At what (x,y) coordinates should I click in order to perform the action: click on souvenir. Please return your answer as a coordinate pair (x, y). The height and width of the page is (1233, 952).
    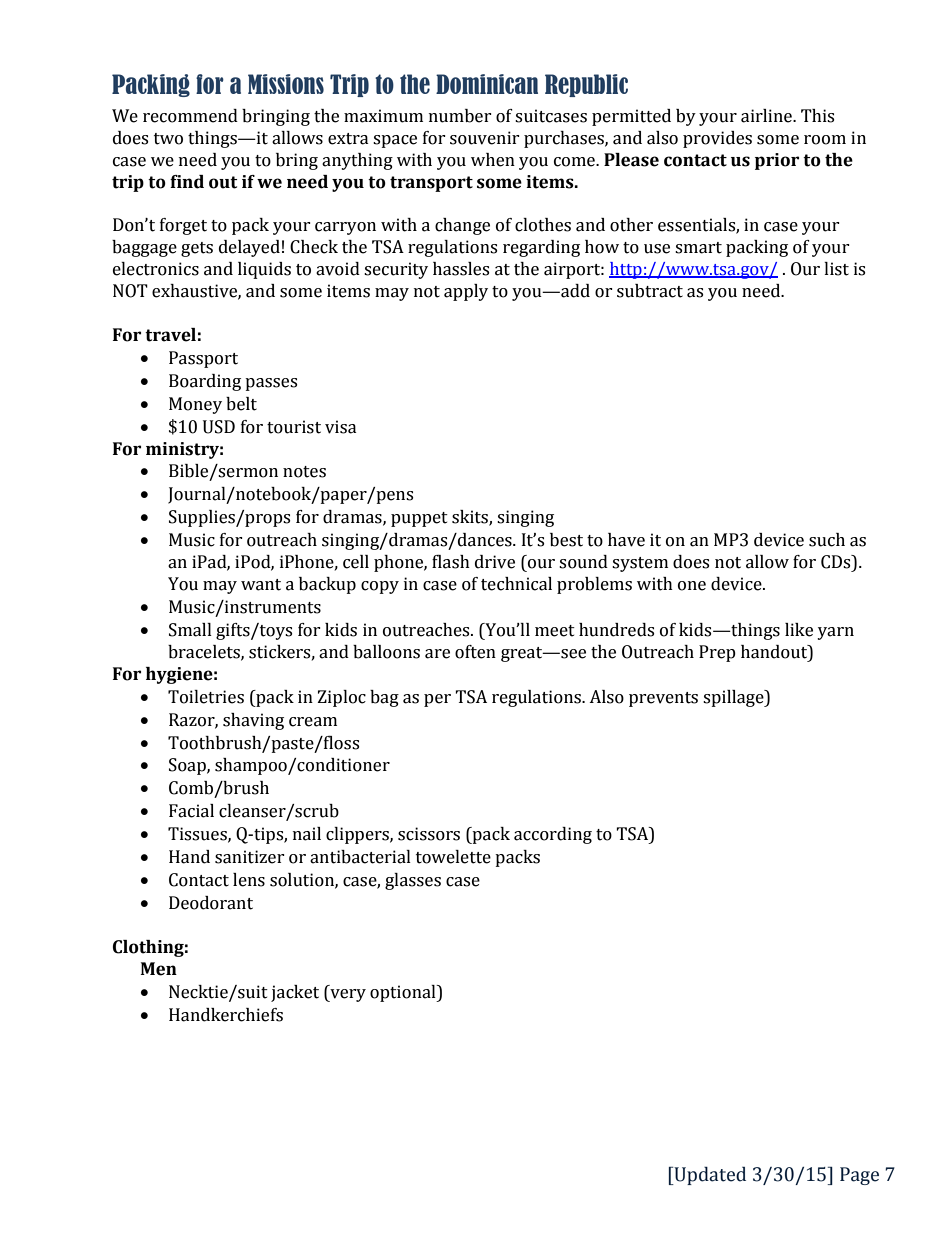
    Looking at the image, I should click on (485, 138).
